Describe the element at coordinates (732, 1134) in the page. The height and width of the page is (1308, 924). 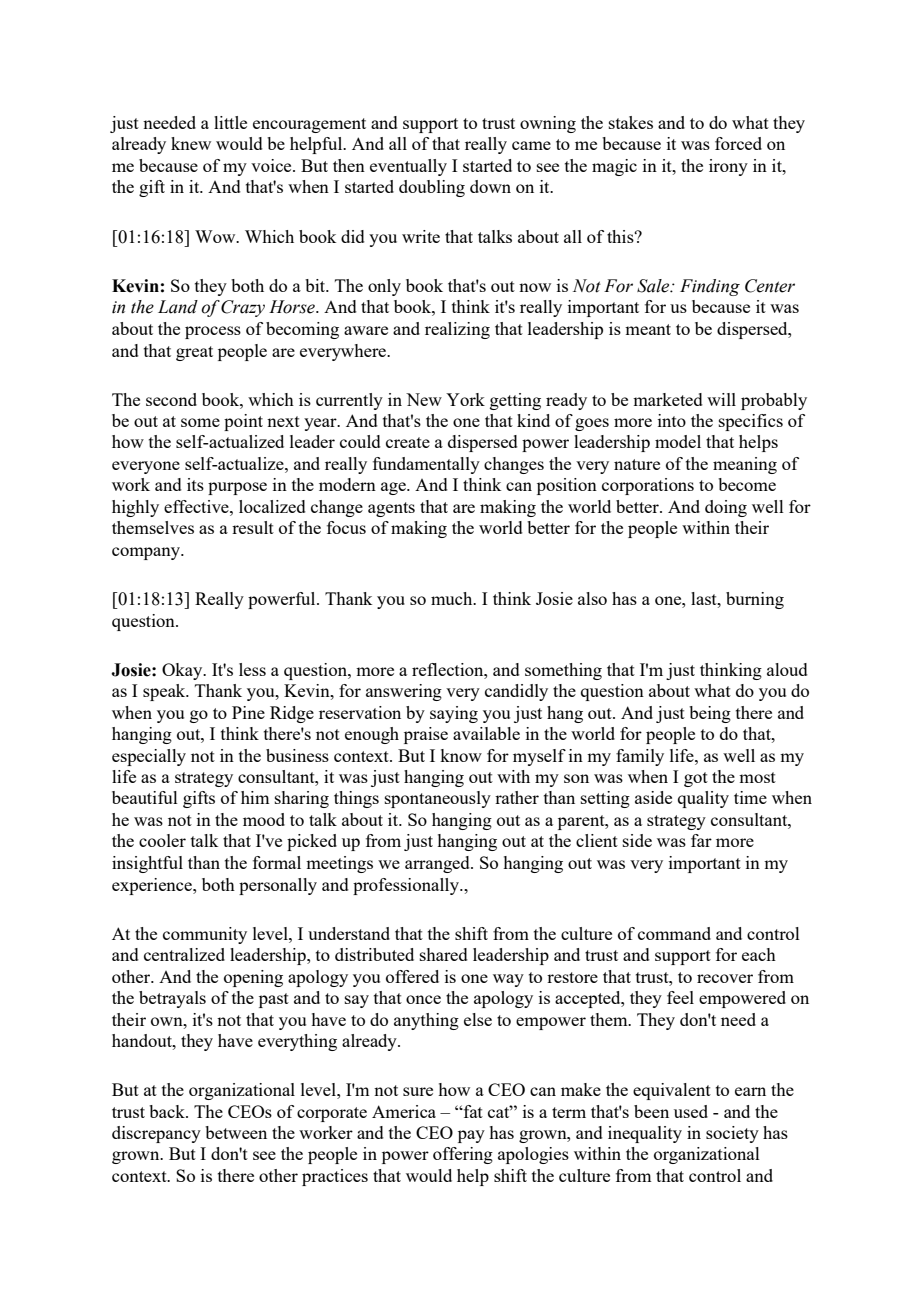
I see `society` at that location.
